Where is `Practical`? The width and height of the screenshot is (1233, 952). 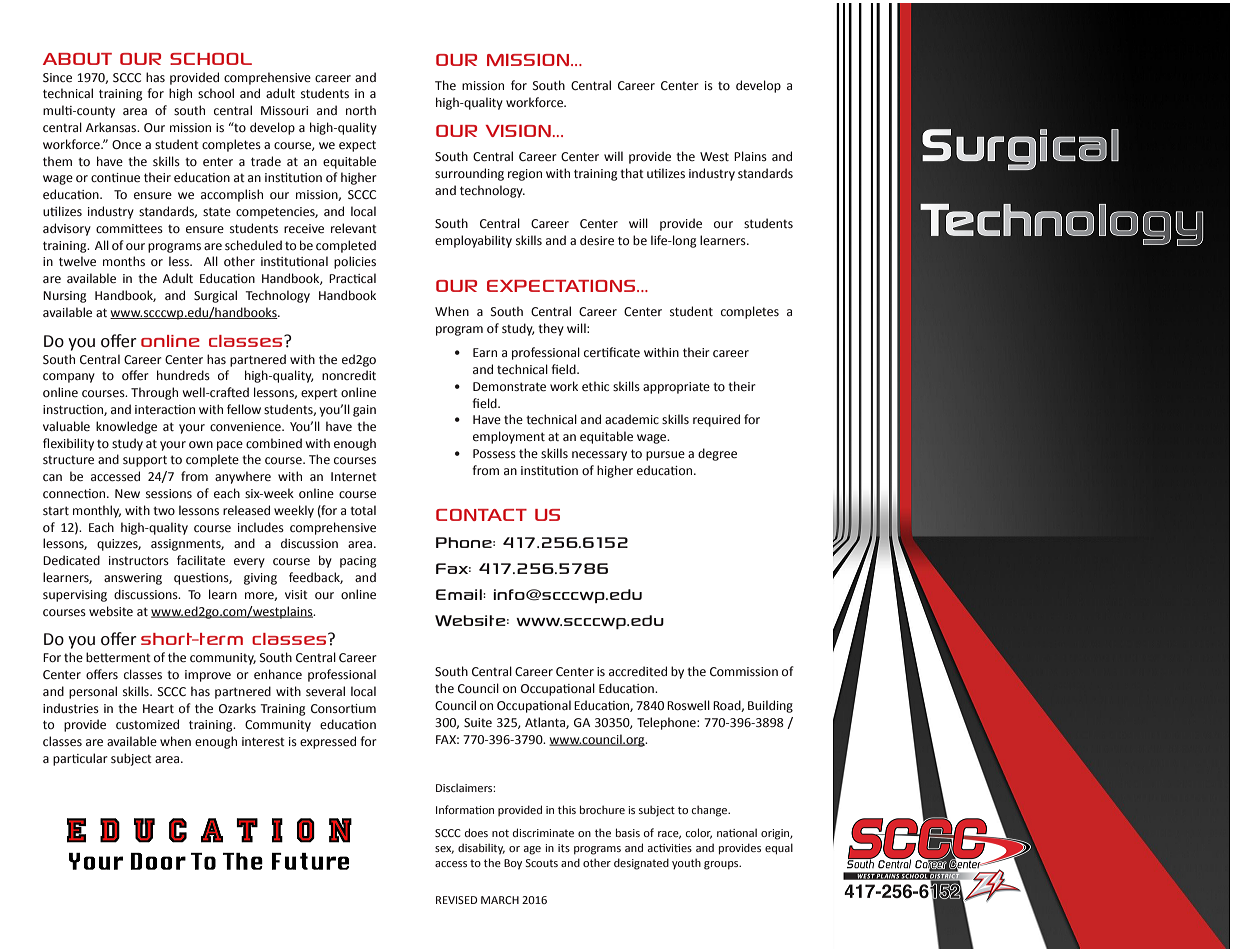
Practical is located at coordinates (352, 278).
